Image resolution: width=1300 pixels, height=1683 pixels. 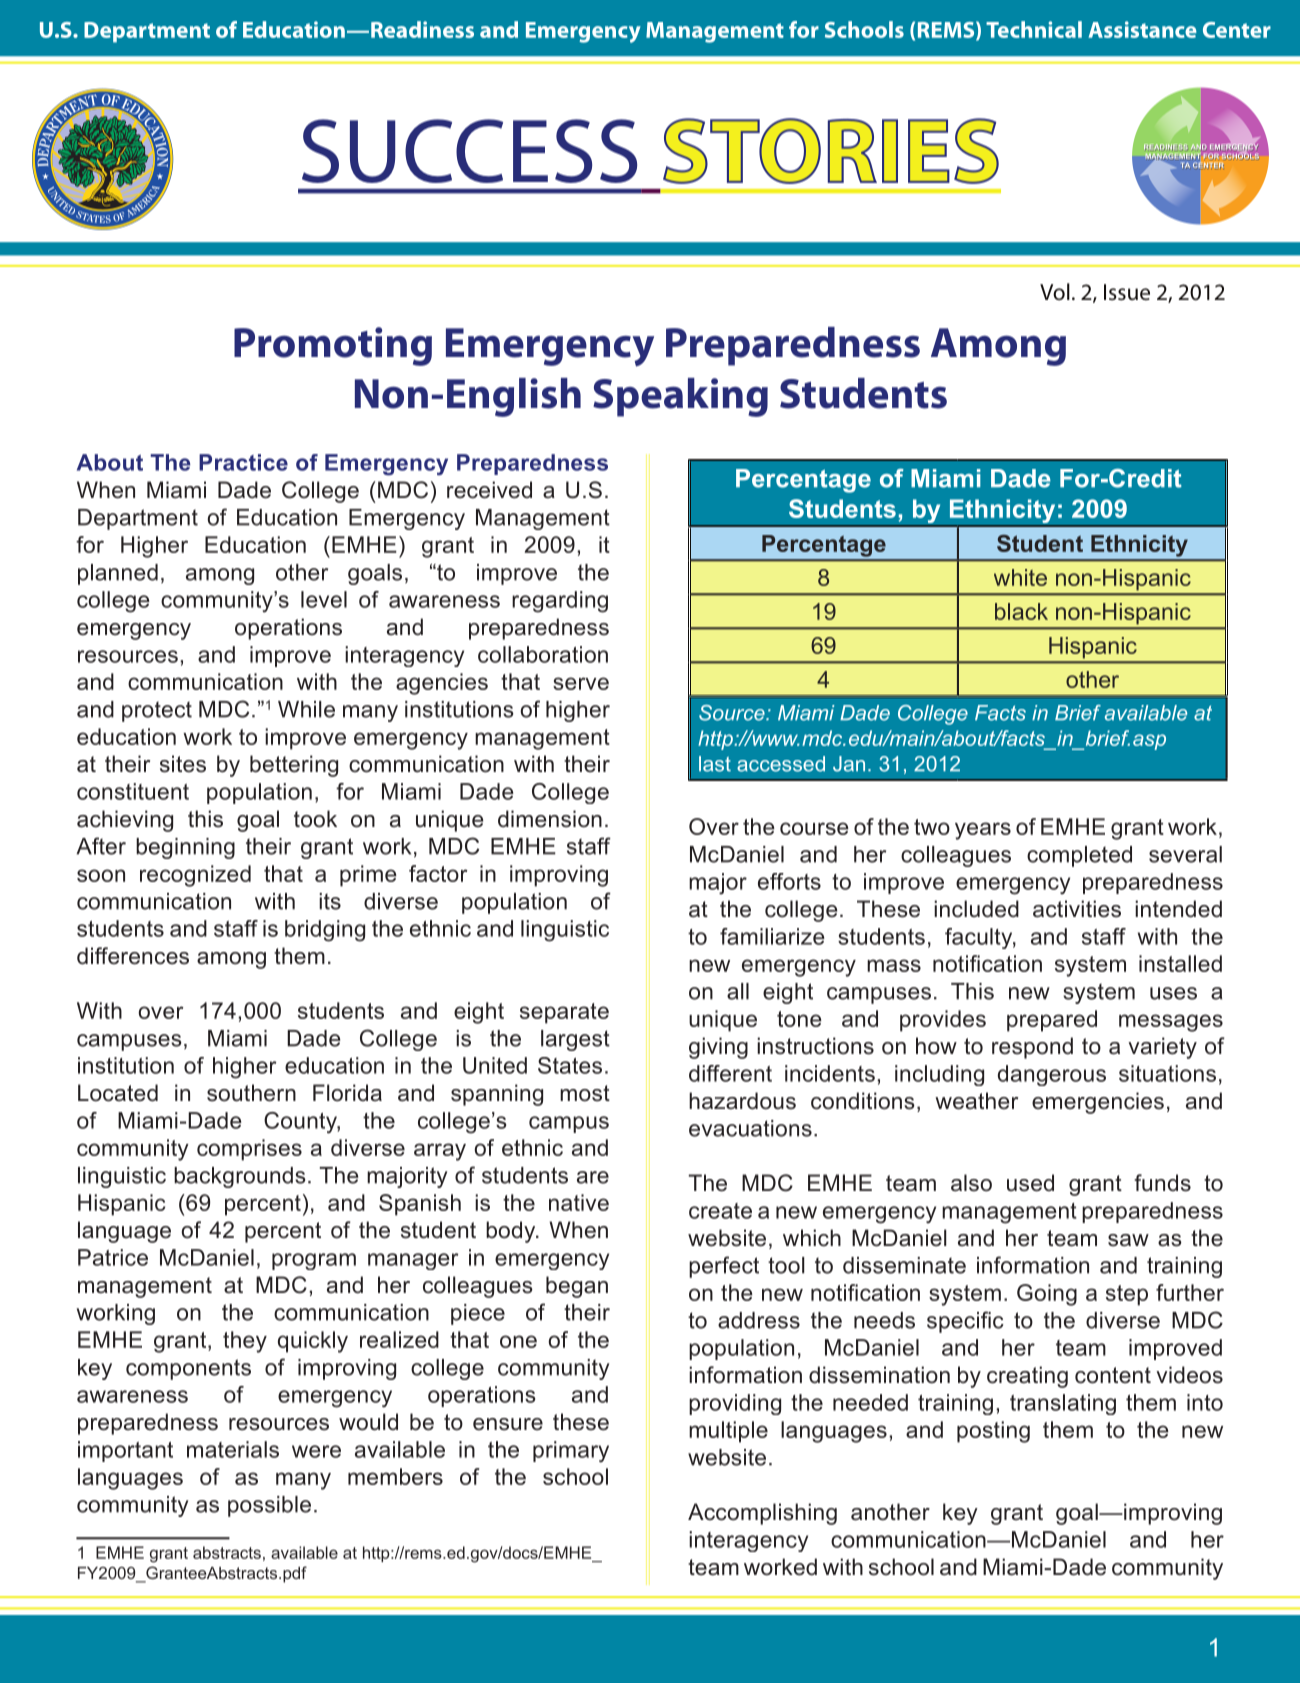 I want to click on last, so click(x=715, y=764).
